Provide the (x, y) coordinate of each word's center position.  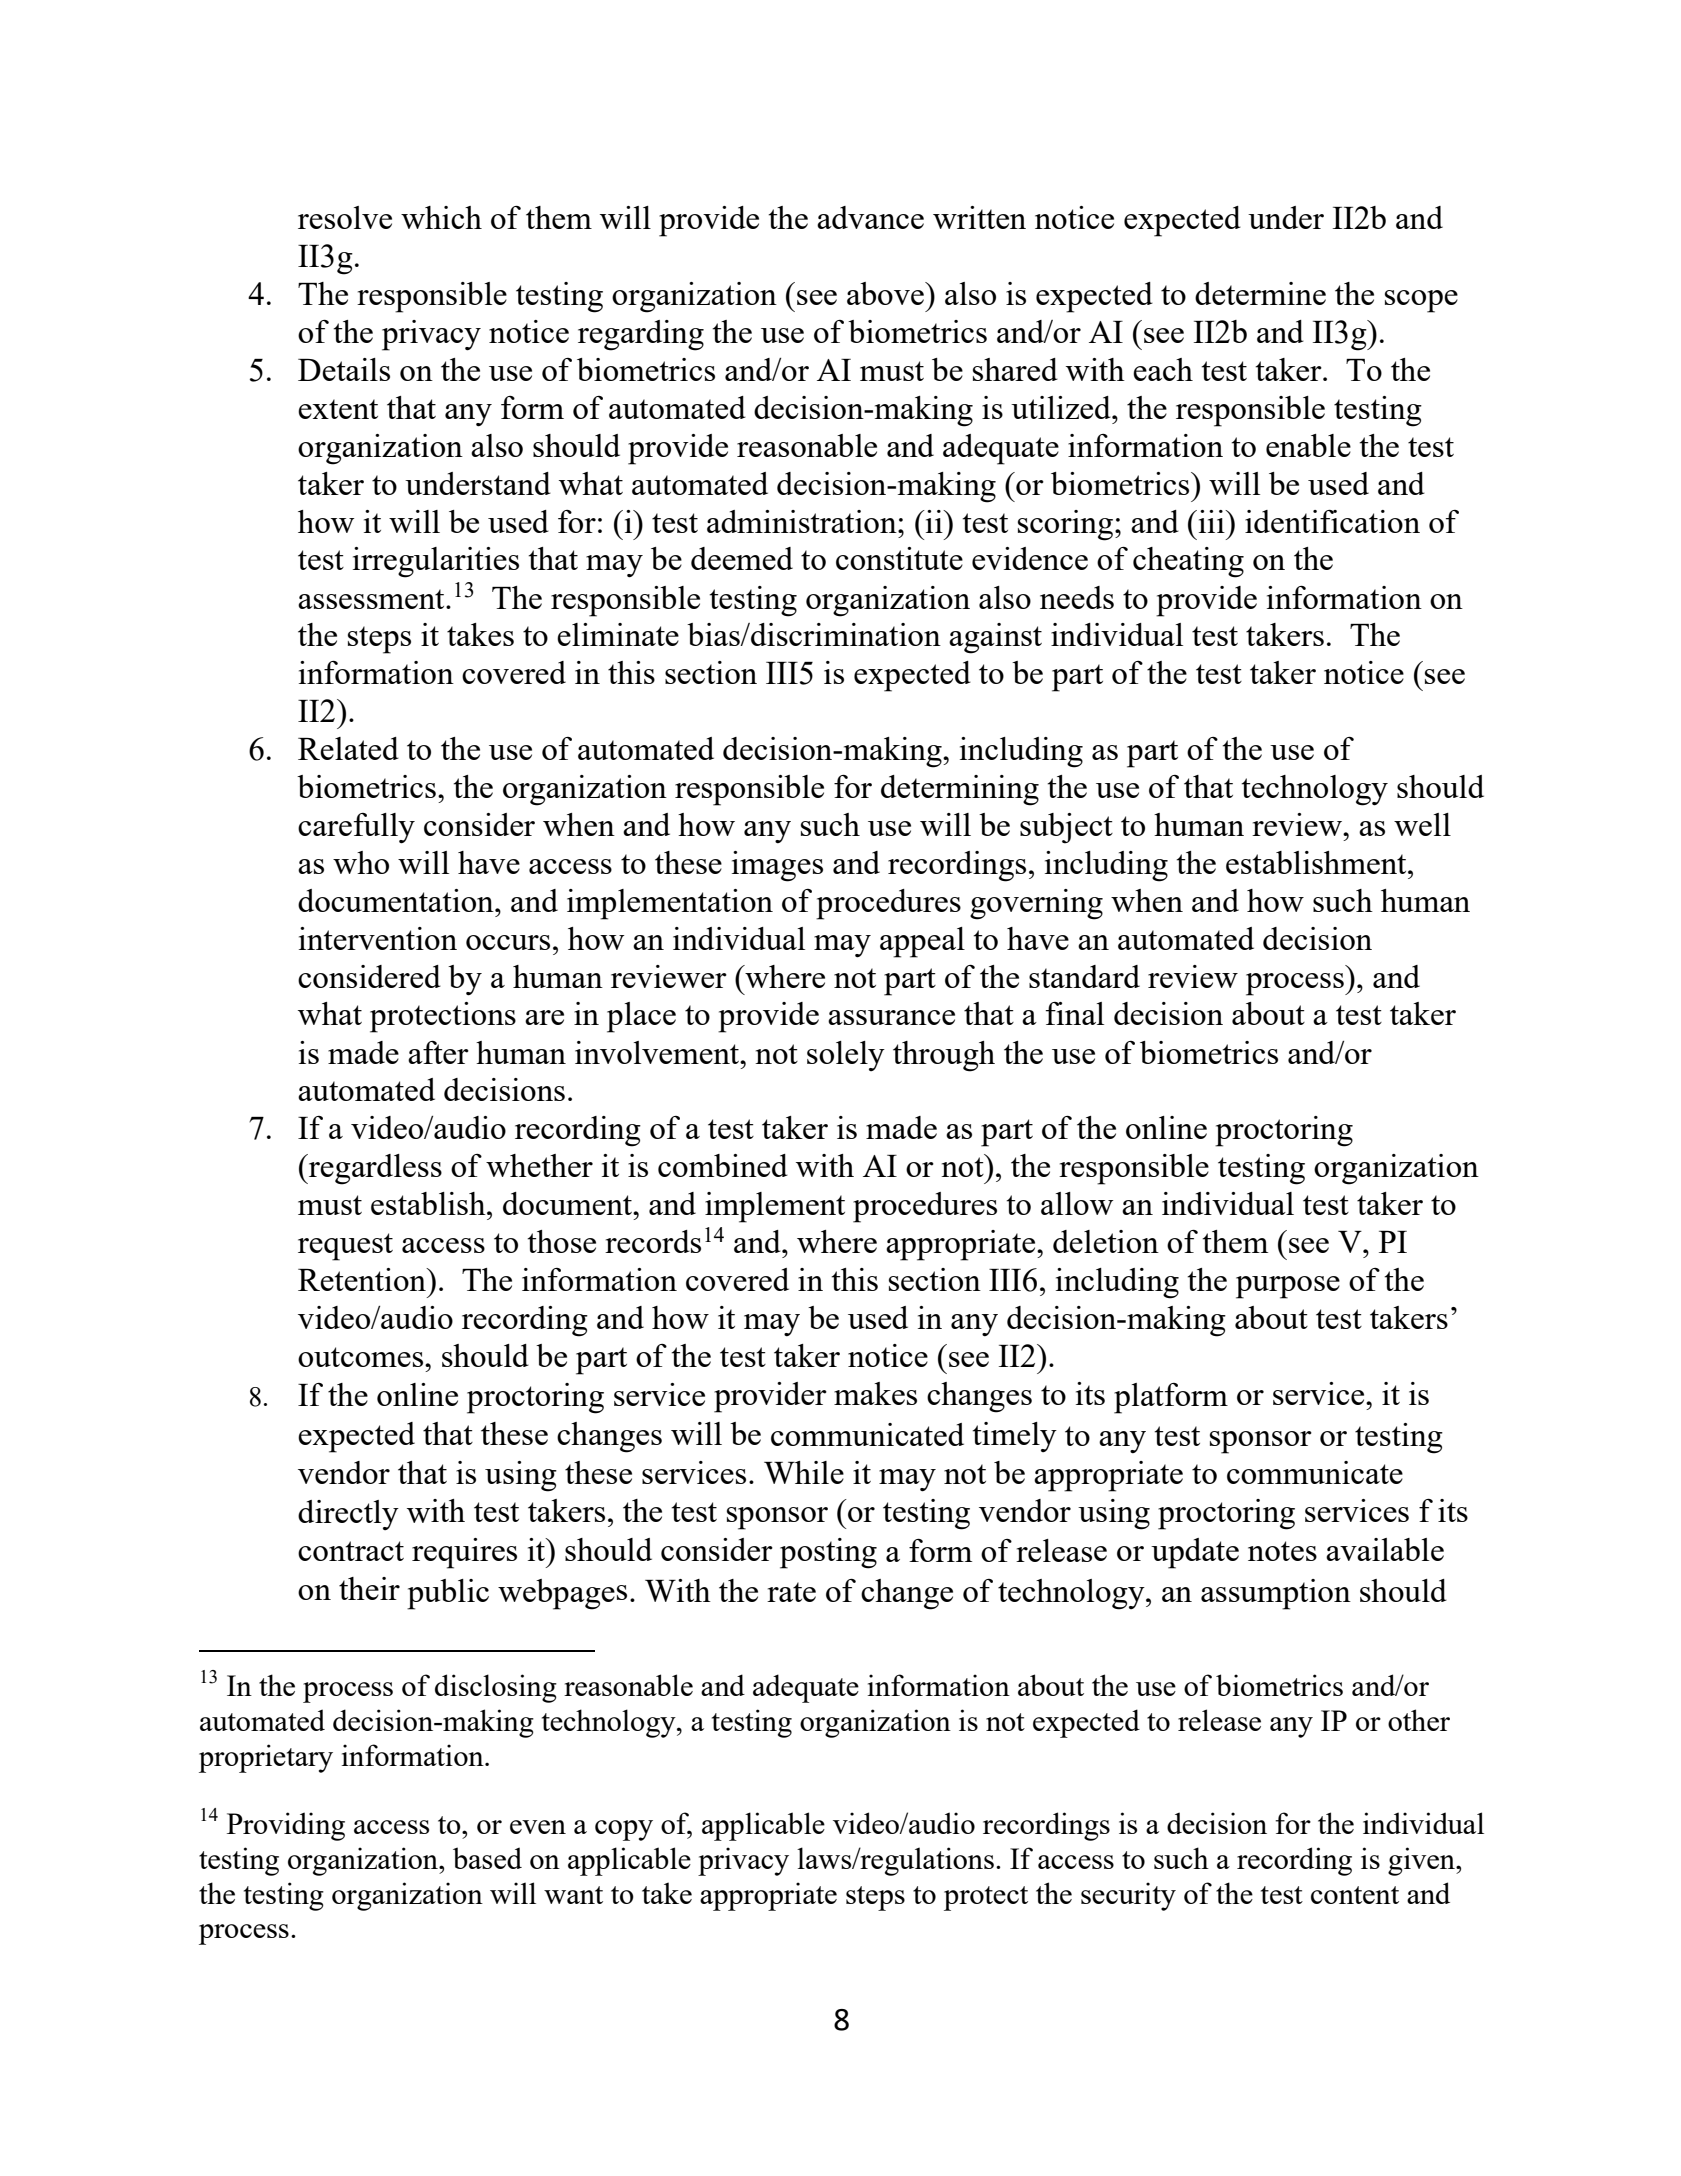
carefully (356, 828)
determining (960, 790)
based (487, 1858)
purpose (1288, 1287)
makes (875, 1393)
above (886, 293)
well (1422, 824)
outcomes (362, 1357)
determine (1260, 293)
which (441, 217)
